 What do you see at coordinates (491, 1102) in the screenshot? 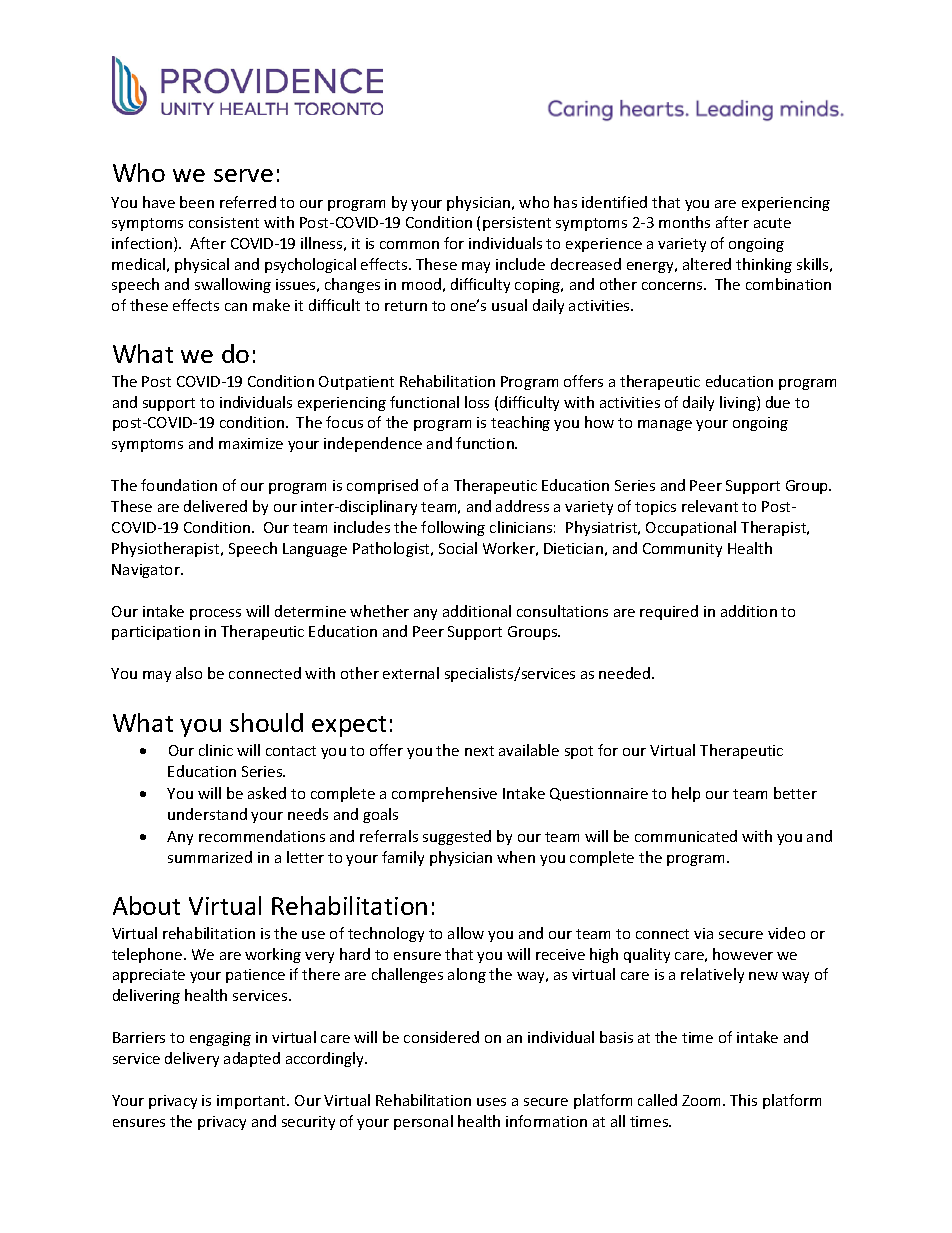
I see `uses` at bounding box center [491, 1102].
